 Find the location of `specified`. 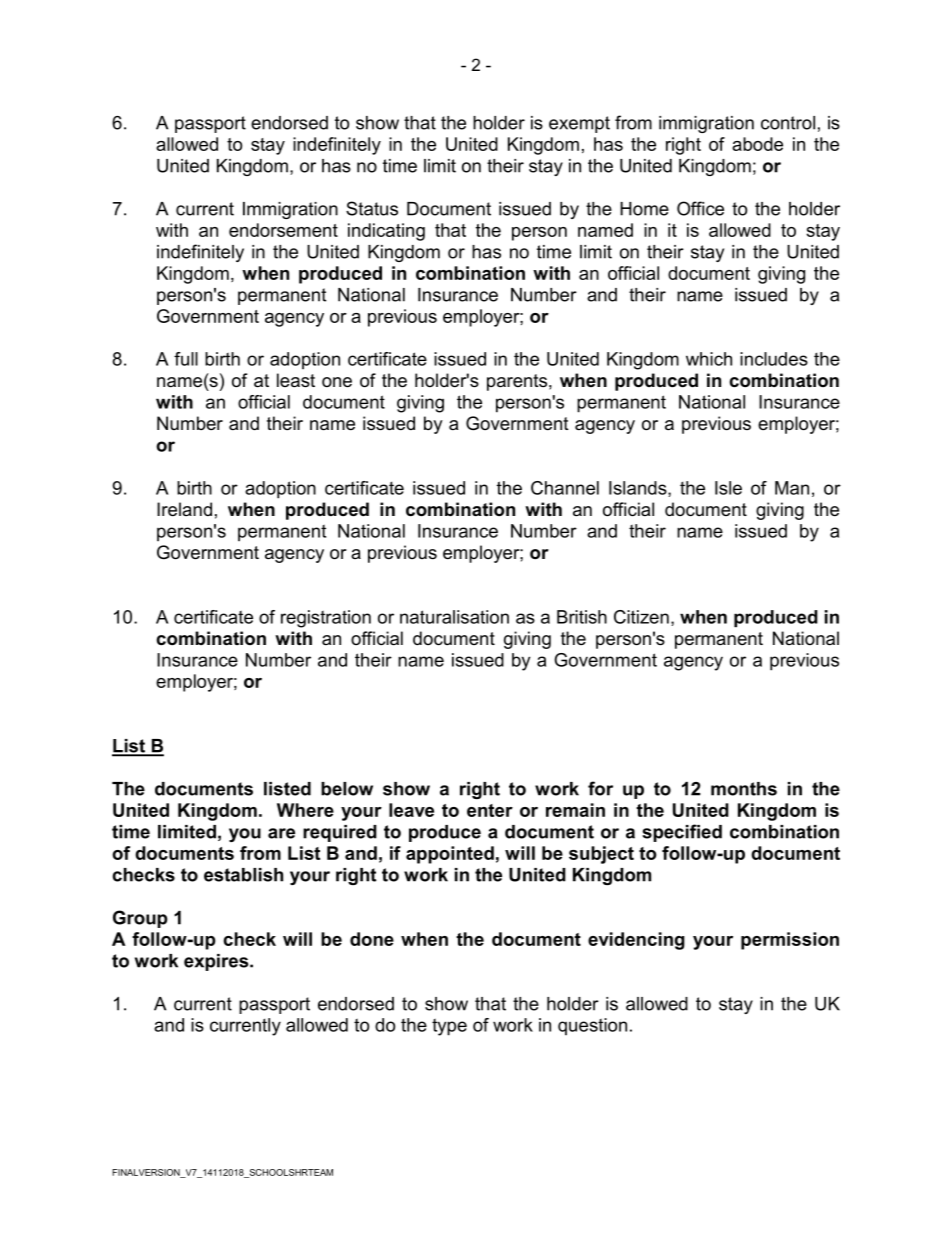

specified is located at coordinates (682, 833).
